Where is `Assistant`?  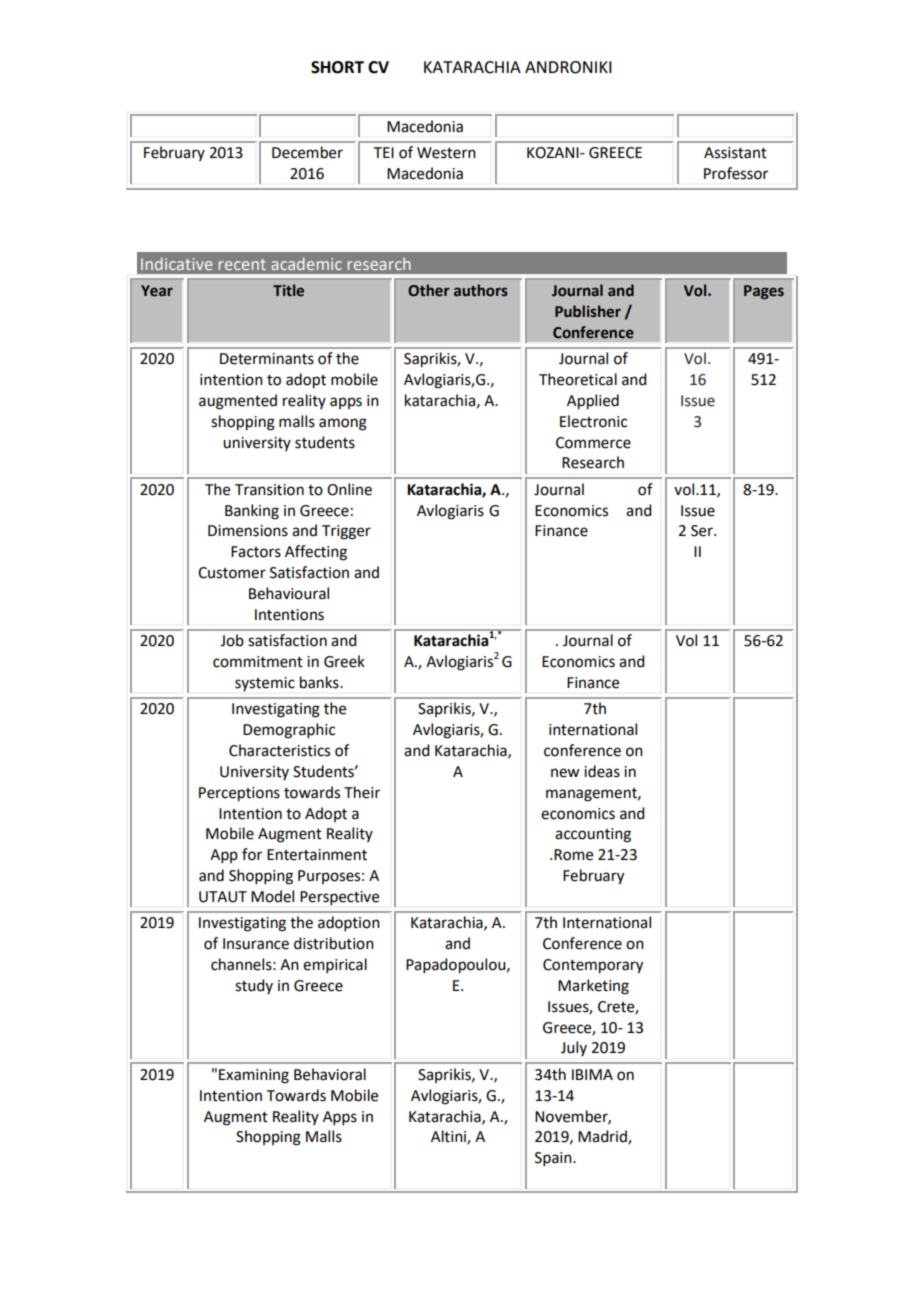 Assistant is located at coordinates (735, 153).
